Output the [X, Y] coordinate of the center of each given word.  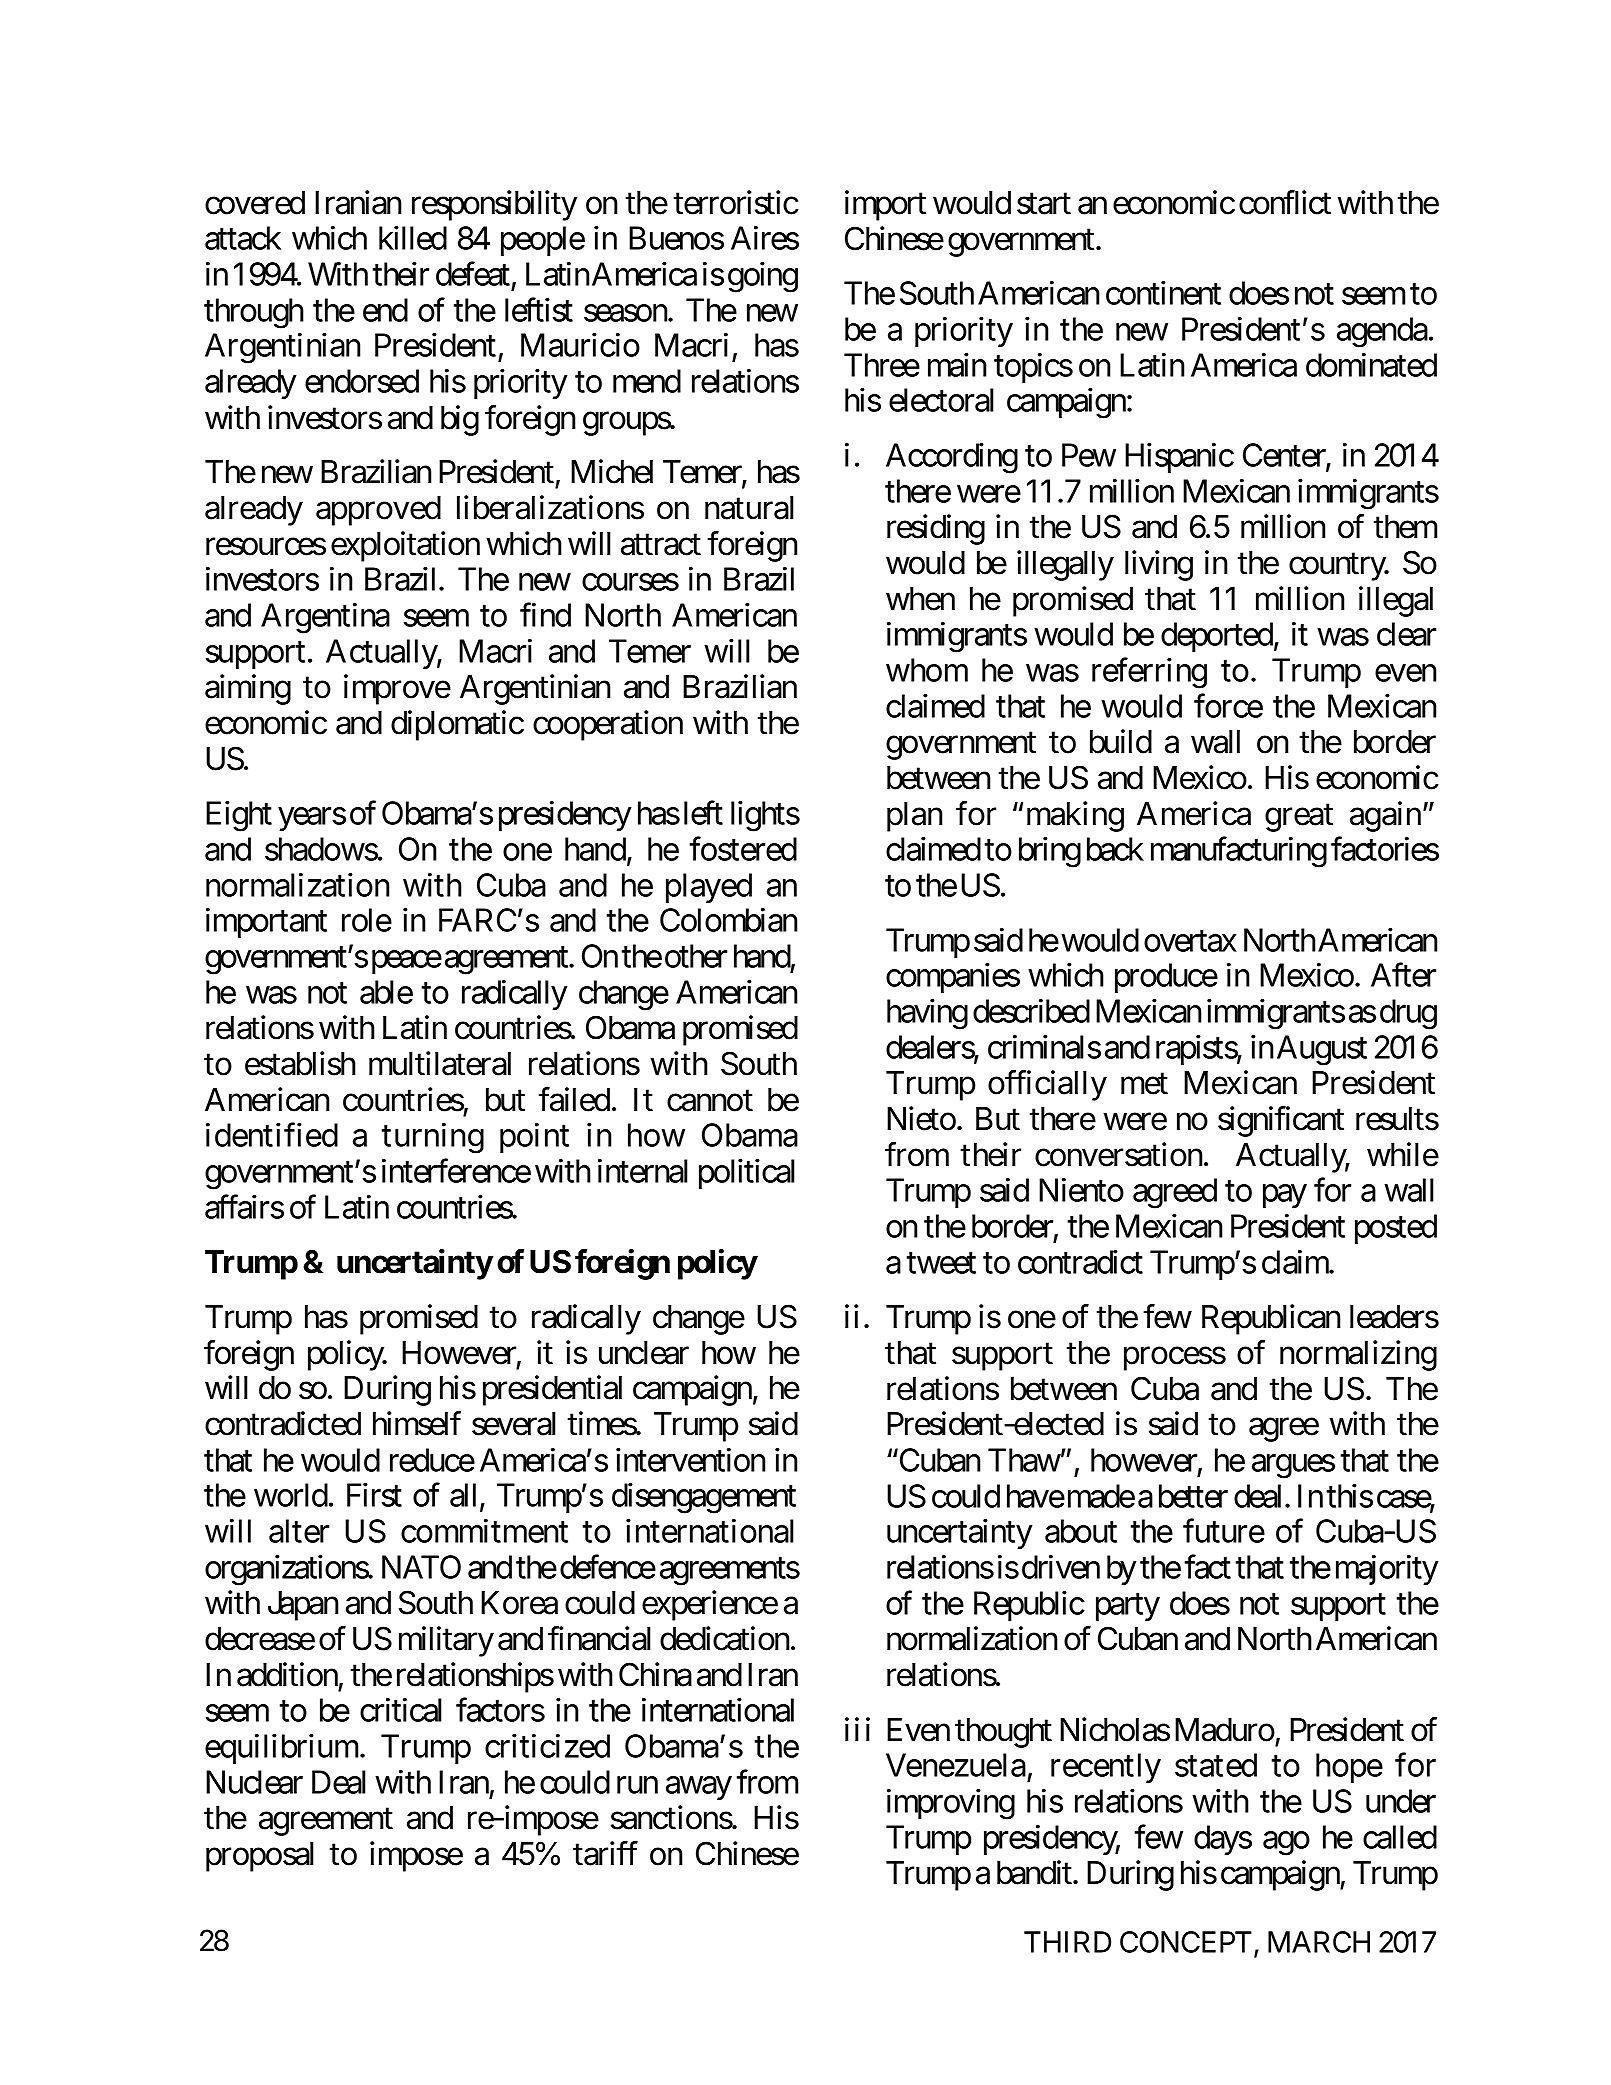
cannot [710, 1101]
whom [927, 670]
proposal [260, 1857]
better [1193, 1496]
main [957, 365]
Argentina [325, 618]
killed [413, 238]
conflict [1285, 202]
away [699, 1788]
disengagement [704, 1498]
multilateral [440, 1063]
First [374, 1495]
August [1322, 1050]
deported [1217, 637]
